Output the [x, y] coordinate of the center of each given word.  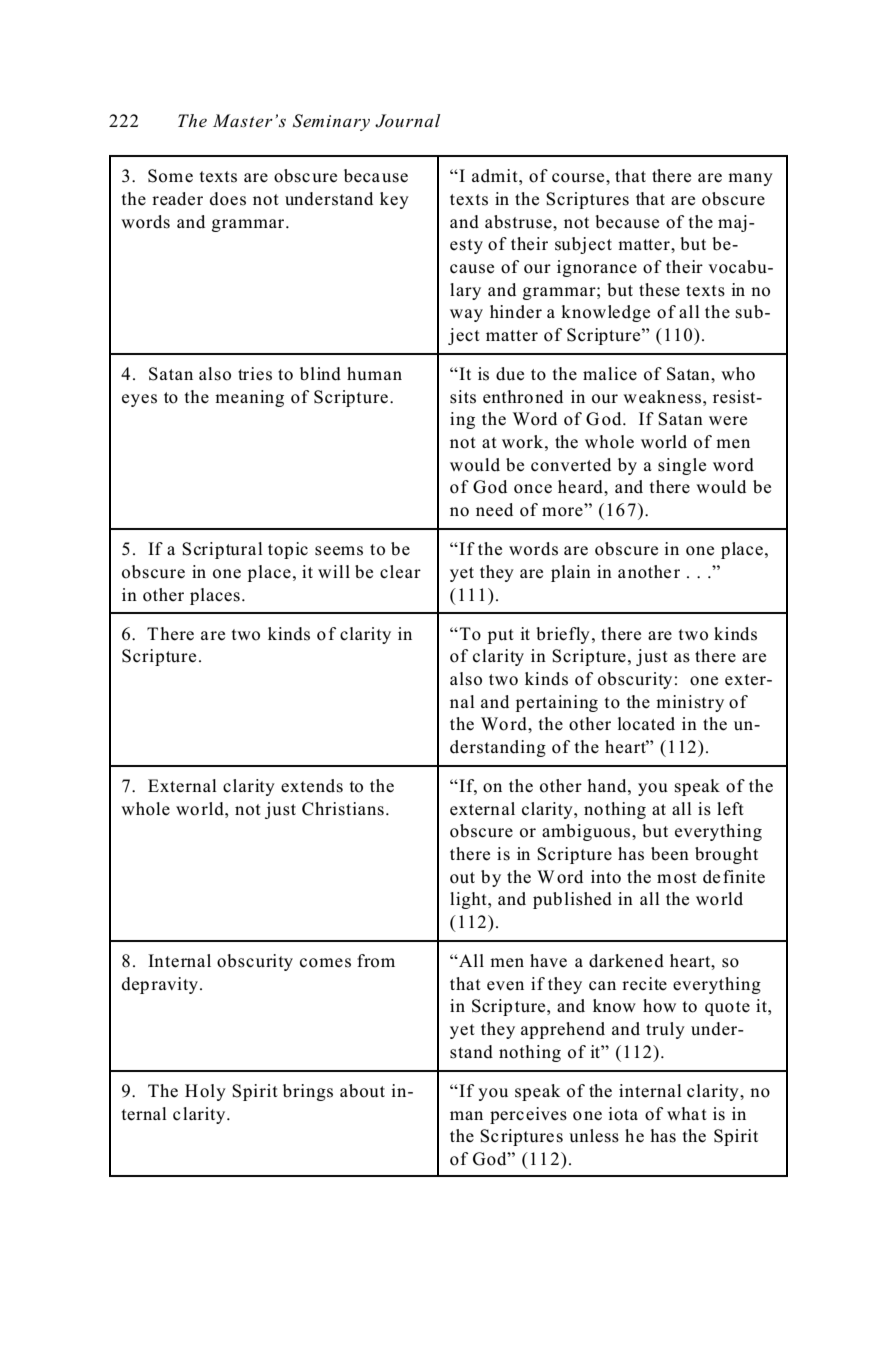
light [469, 900]
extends [312, 786]
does [228, 199]
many [750, 179]
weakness [663, 397]
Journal [407, 121]
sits [463, 397]
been [670, 854]
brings [308, 1092]
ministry [690, 703]
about [362, 1091]
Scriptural [222, 550]
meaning [249, 398]
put [501, 636]
